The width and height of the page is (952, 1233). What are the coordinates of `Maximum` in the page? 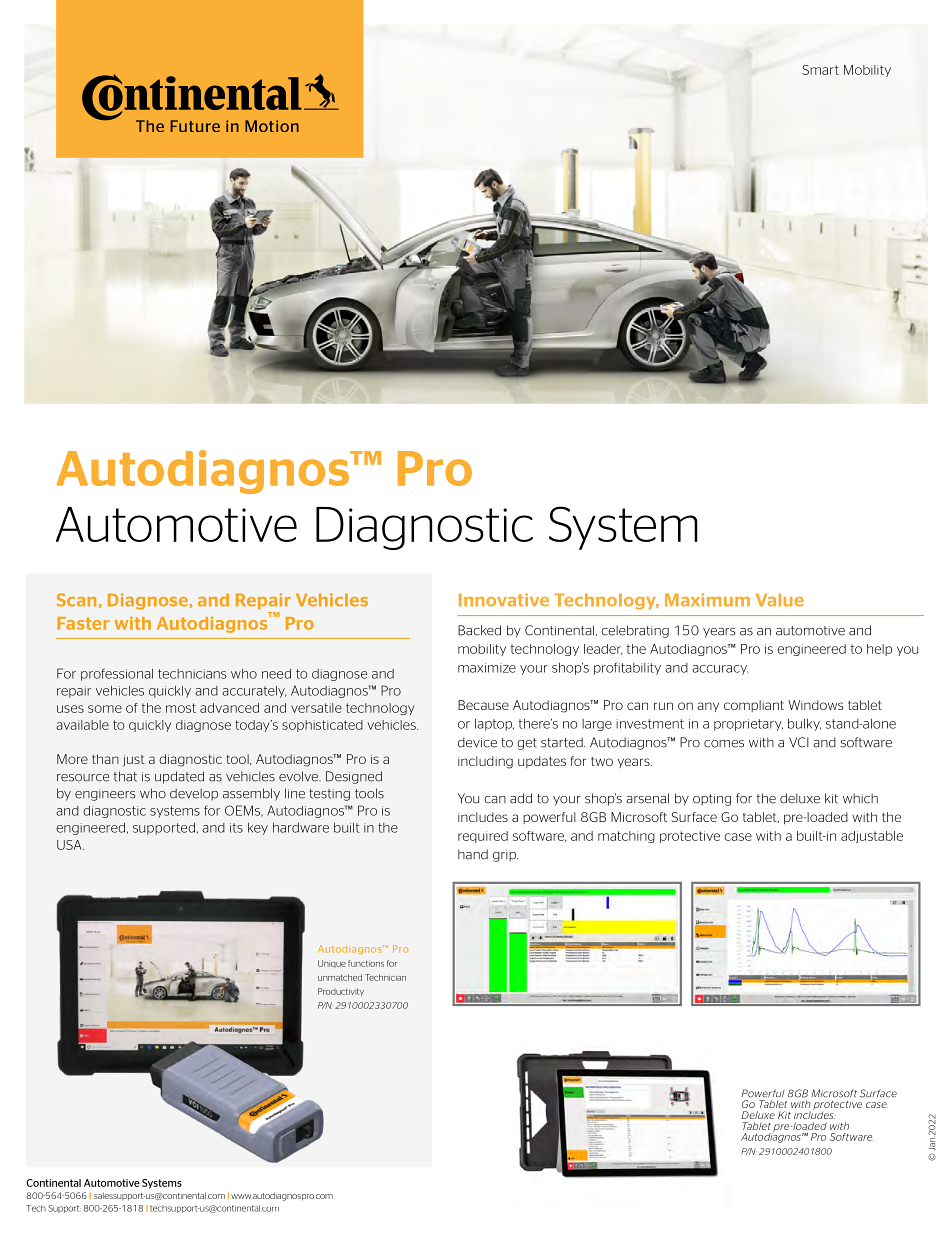 It's located at (707, 600).
